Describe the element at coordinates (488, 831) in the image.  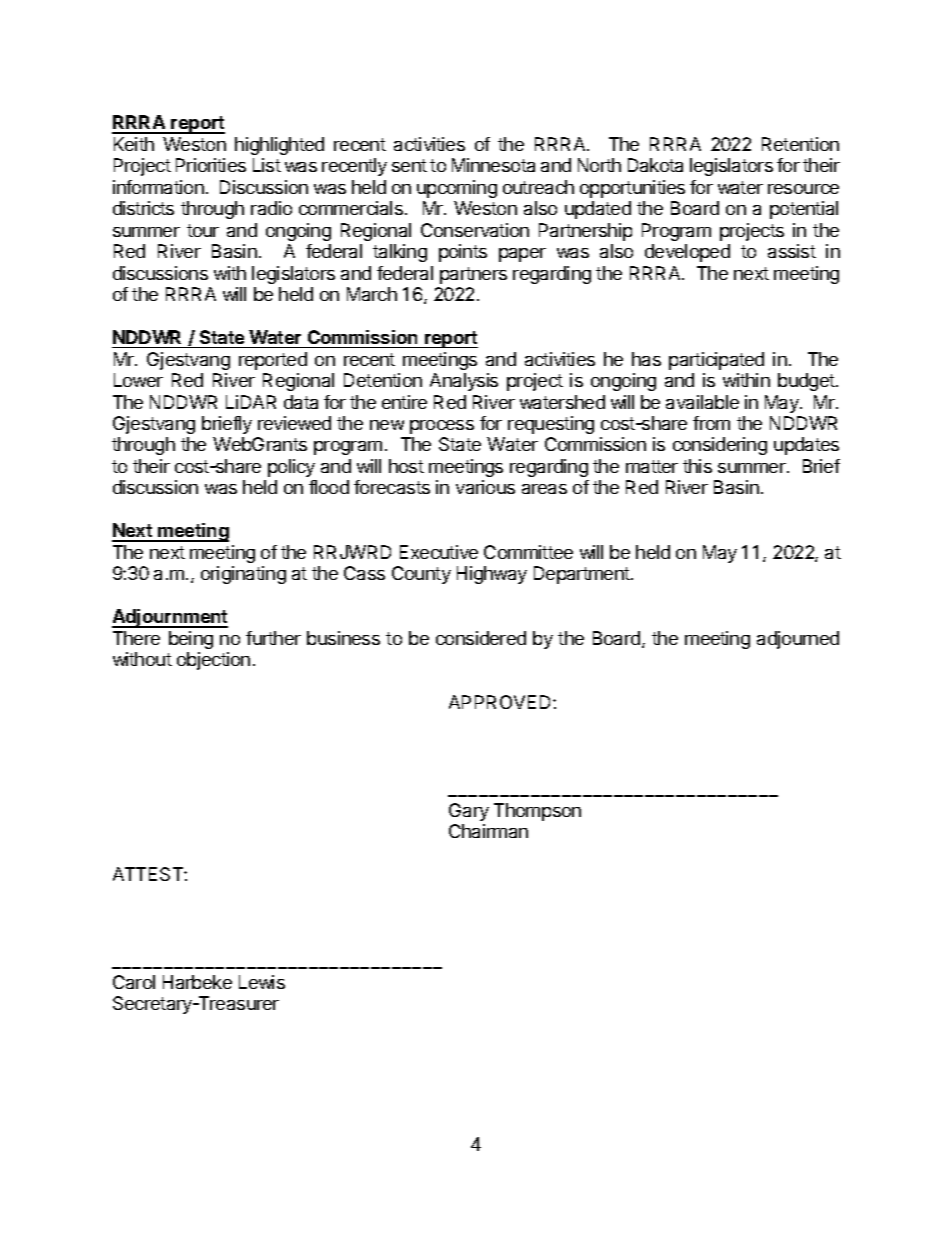
I see `Chairman` at that location.
